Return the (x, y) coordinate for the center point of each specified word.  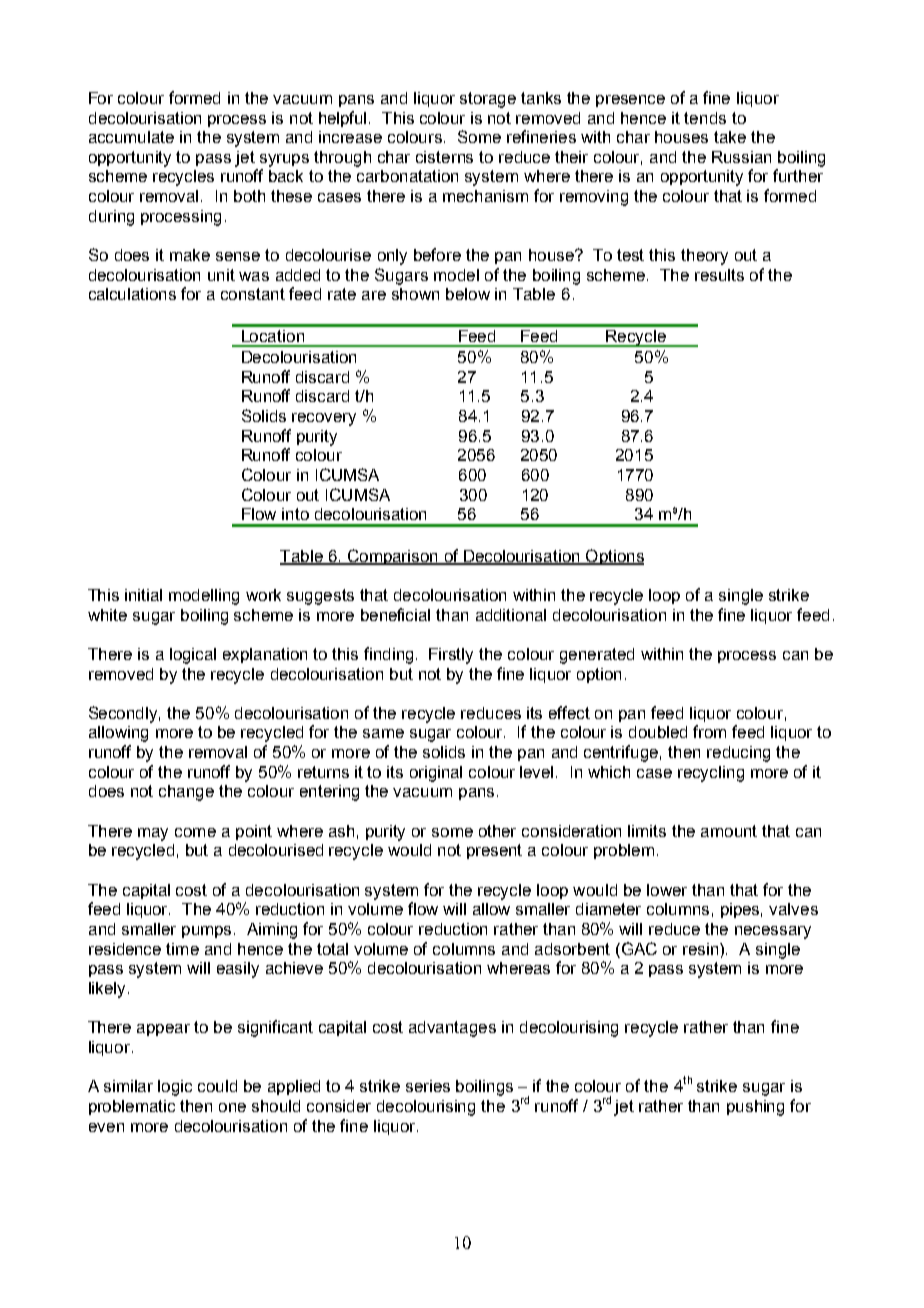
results (719, 275)
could (217, 1086)
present (494, 851)
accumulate (131, 137)
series (428, 1086)
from (709, 731)
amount (729, 831)
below (468, 294)
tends (705, 118)
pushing (755, 1108)
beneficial (395, 614)
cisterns (444, 157)
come (195, 832)
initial (143, 595)
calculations (132, 294)
